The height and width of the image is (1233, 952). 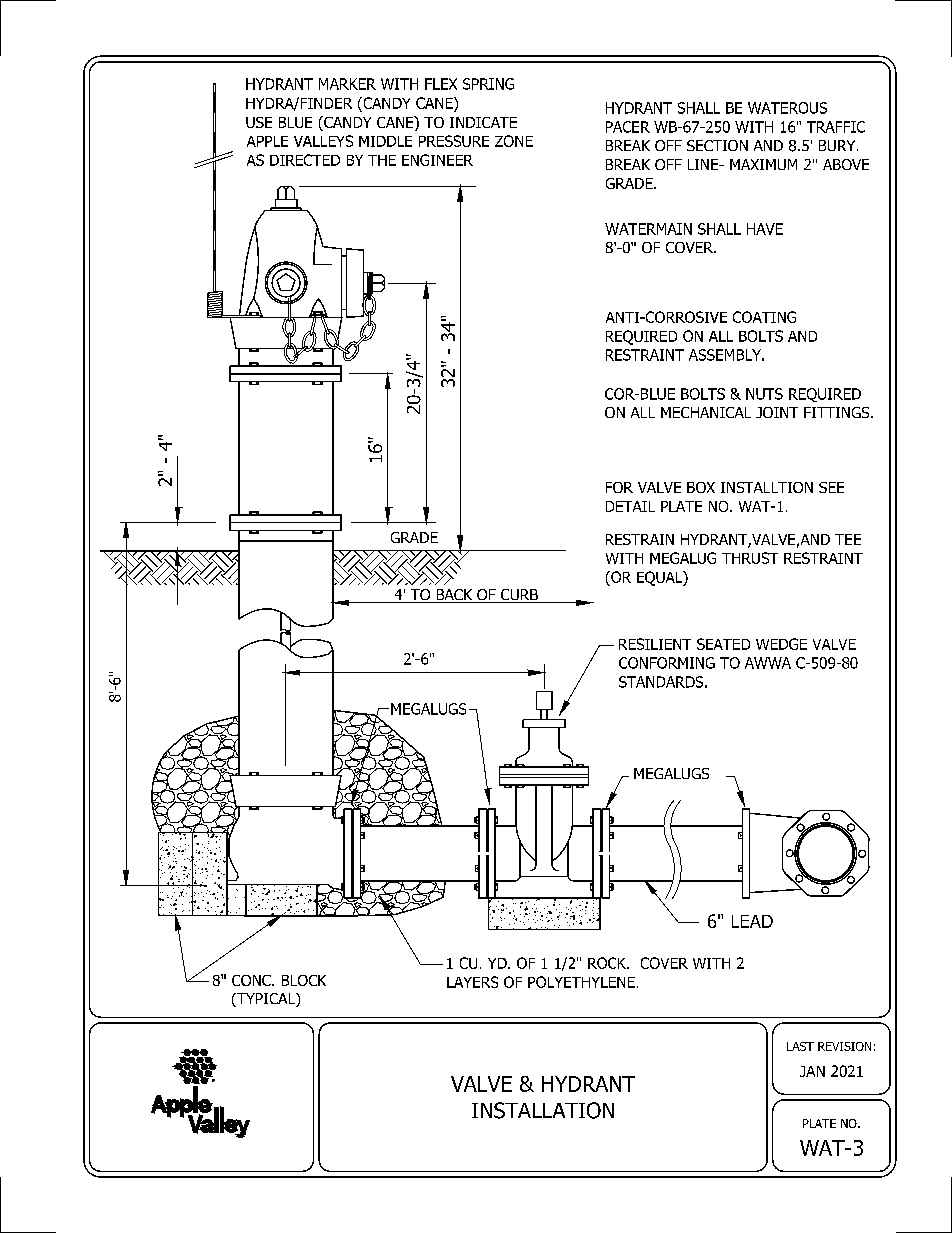 What do you see at coordinates (836, 127) in the image?
I see `TRAFFIC` at bounding box center [836, 127].
